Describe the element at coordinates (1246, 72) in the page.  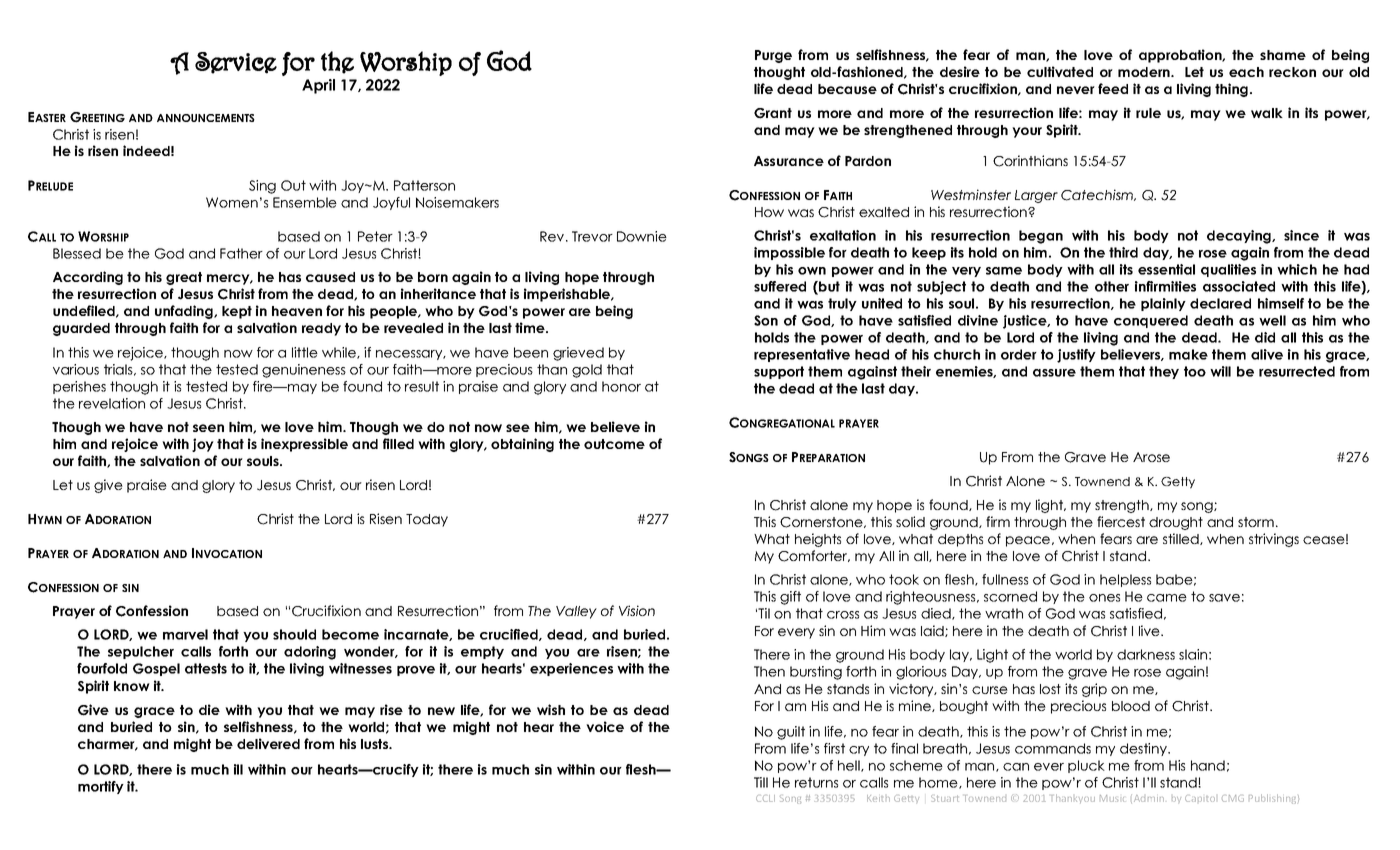
I see `each` at that location.
